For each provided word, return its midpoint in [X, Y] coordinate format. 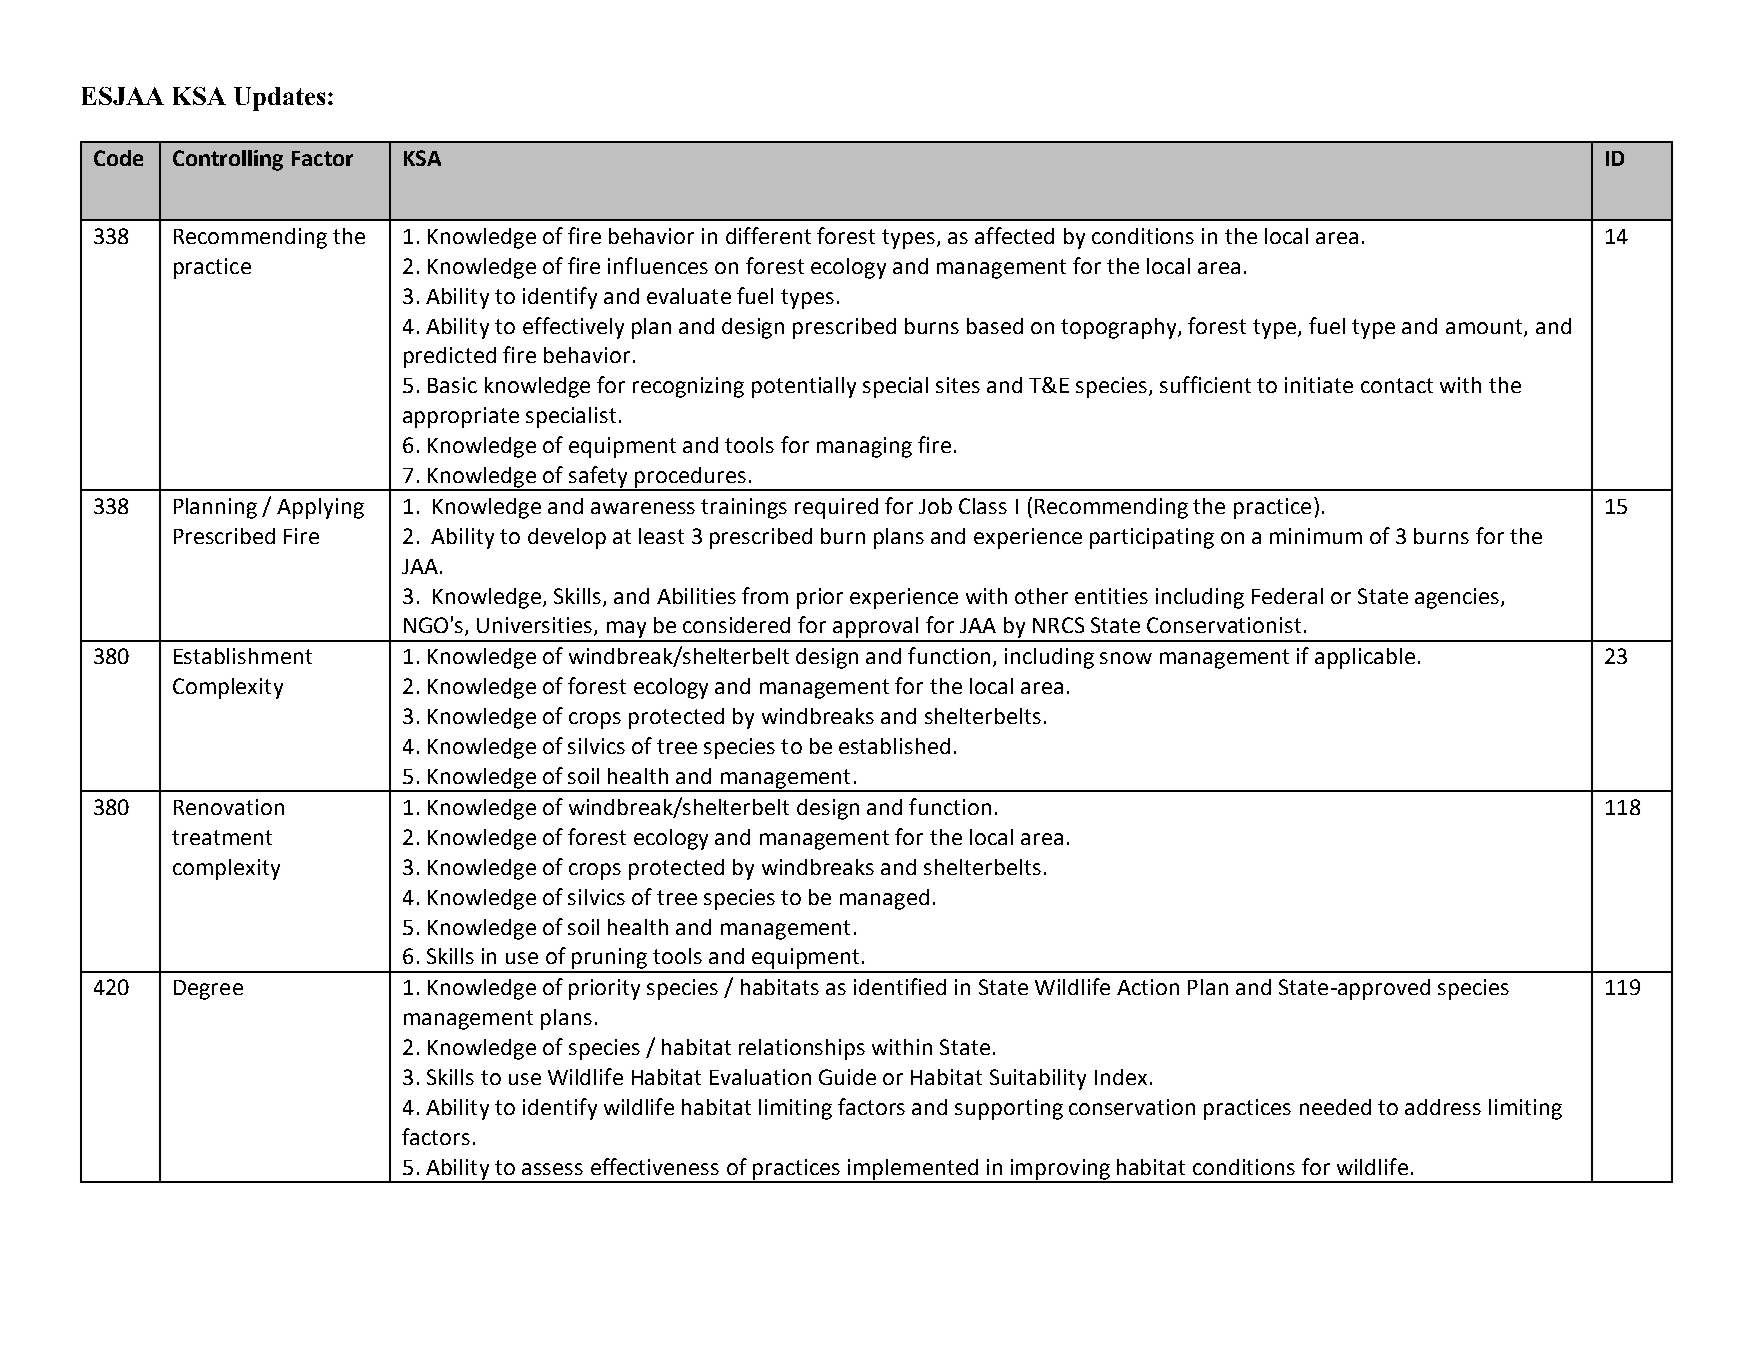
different [768, 235]
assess [552, 1169]
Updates [279, 99]
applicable [1365, 658]
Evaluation [760, 1077]
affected [1014, 235]
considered [736, 625]
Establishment [243, 656]
